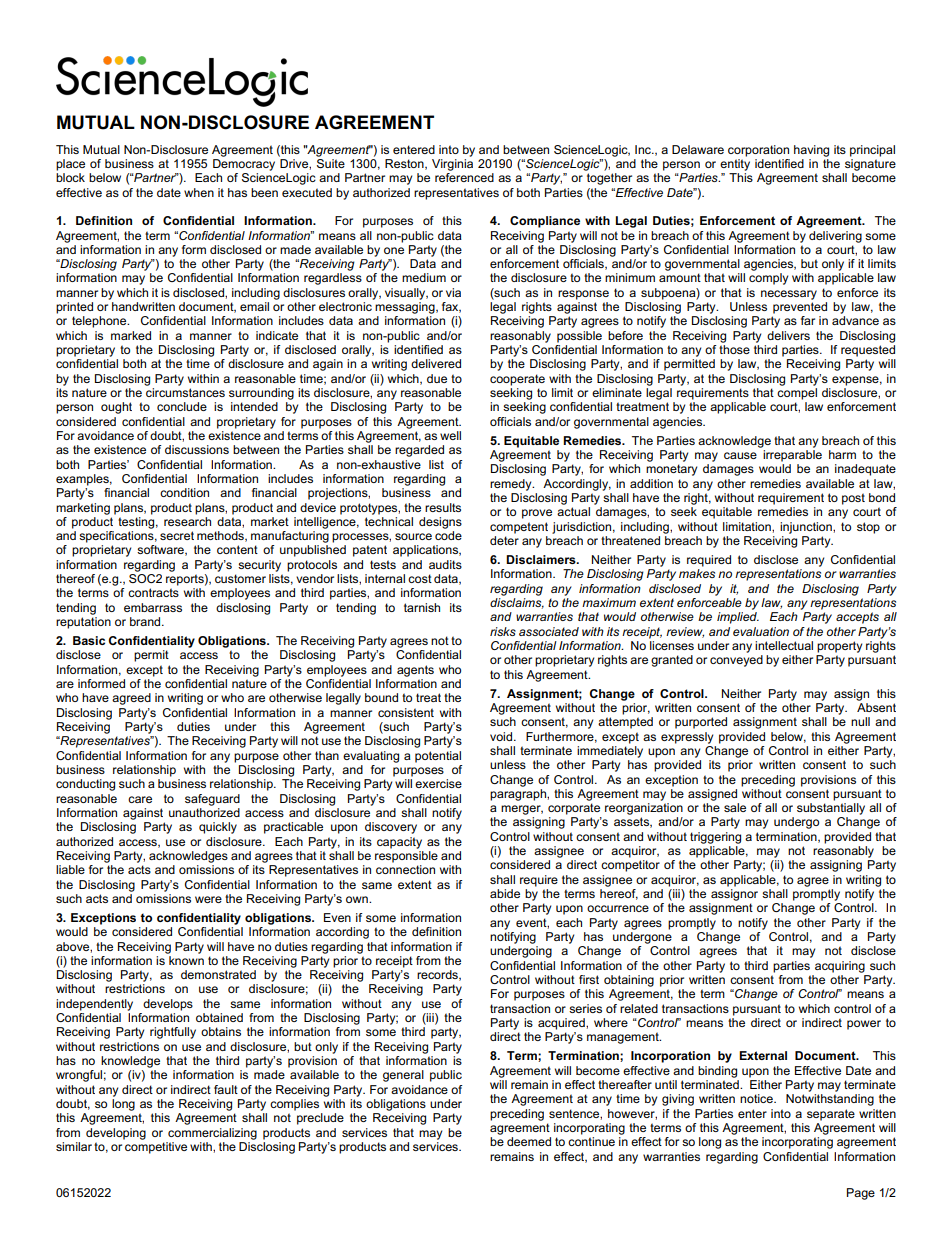  I want to click on when, so click(199, 192).
